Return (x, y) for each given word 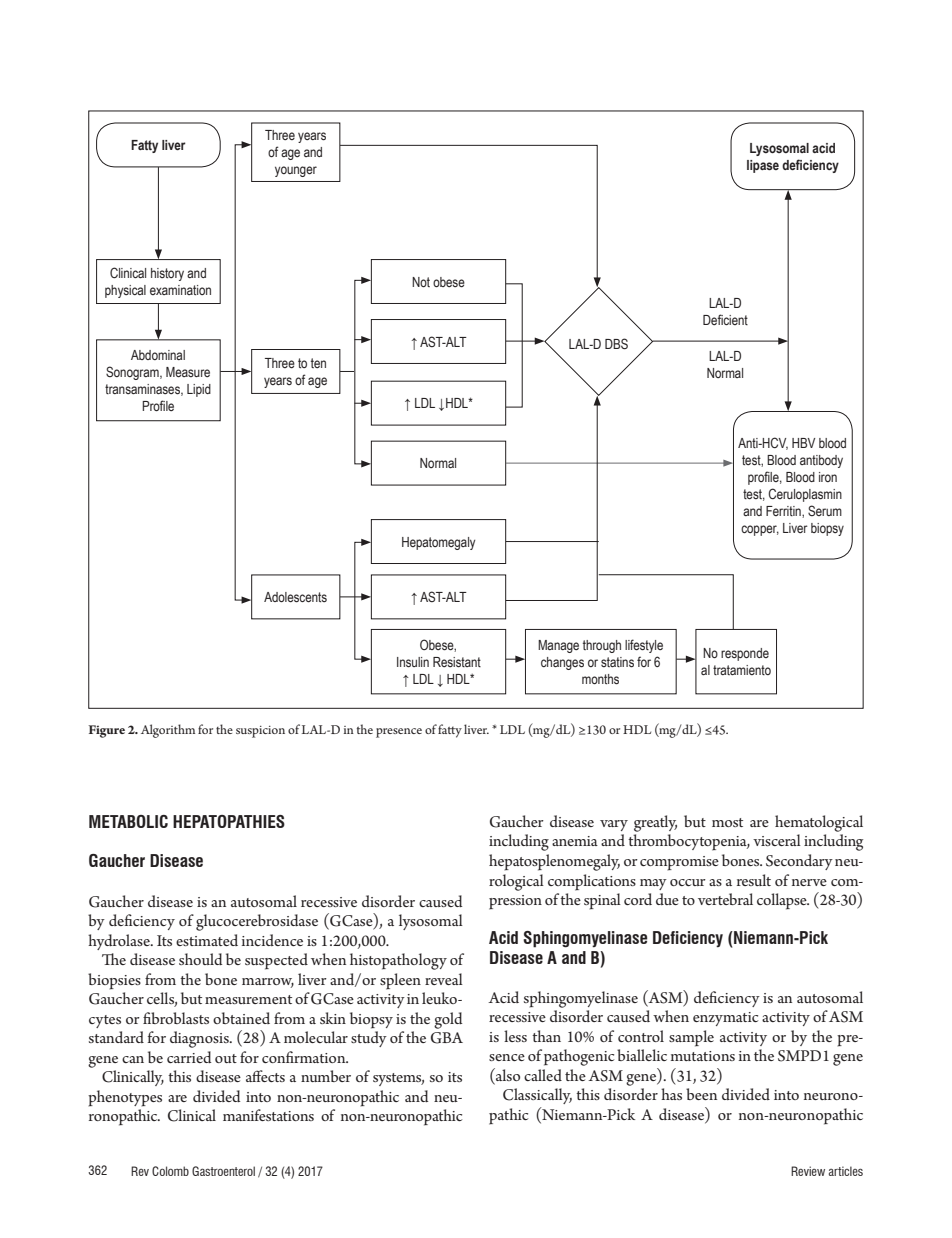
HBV (803, 443)
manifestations (268, 1115)
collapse (783, 901)
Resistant (457, 662)
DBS (616, 344)
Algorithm (168, 731)
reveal (444, 979)
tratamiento (742, 670)
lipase (763, 166)
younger (296, 171)
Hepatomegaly (438, 543)
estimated (207, 940)
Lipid (199, 390)
